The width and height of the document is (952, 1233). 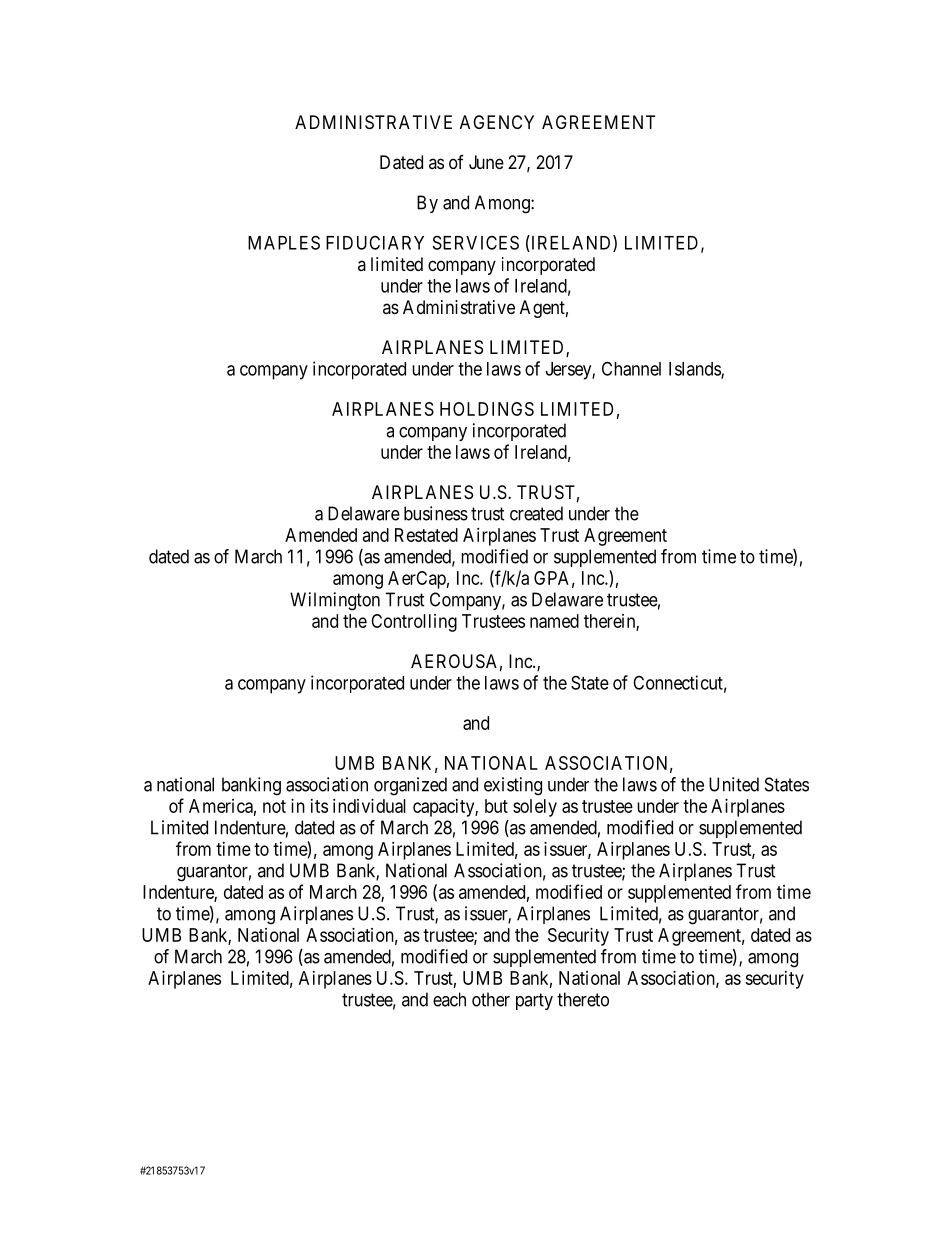 What do you see at coordinates (487, 409) in the document?
I see `HOLDINGS` at bounding box center [487, 409].
